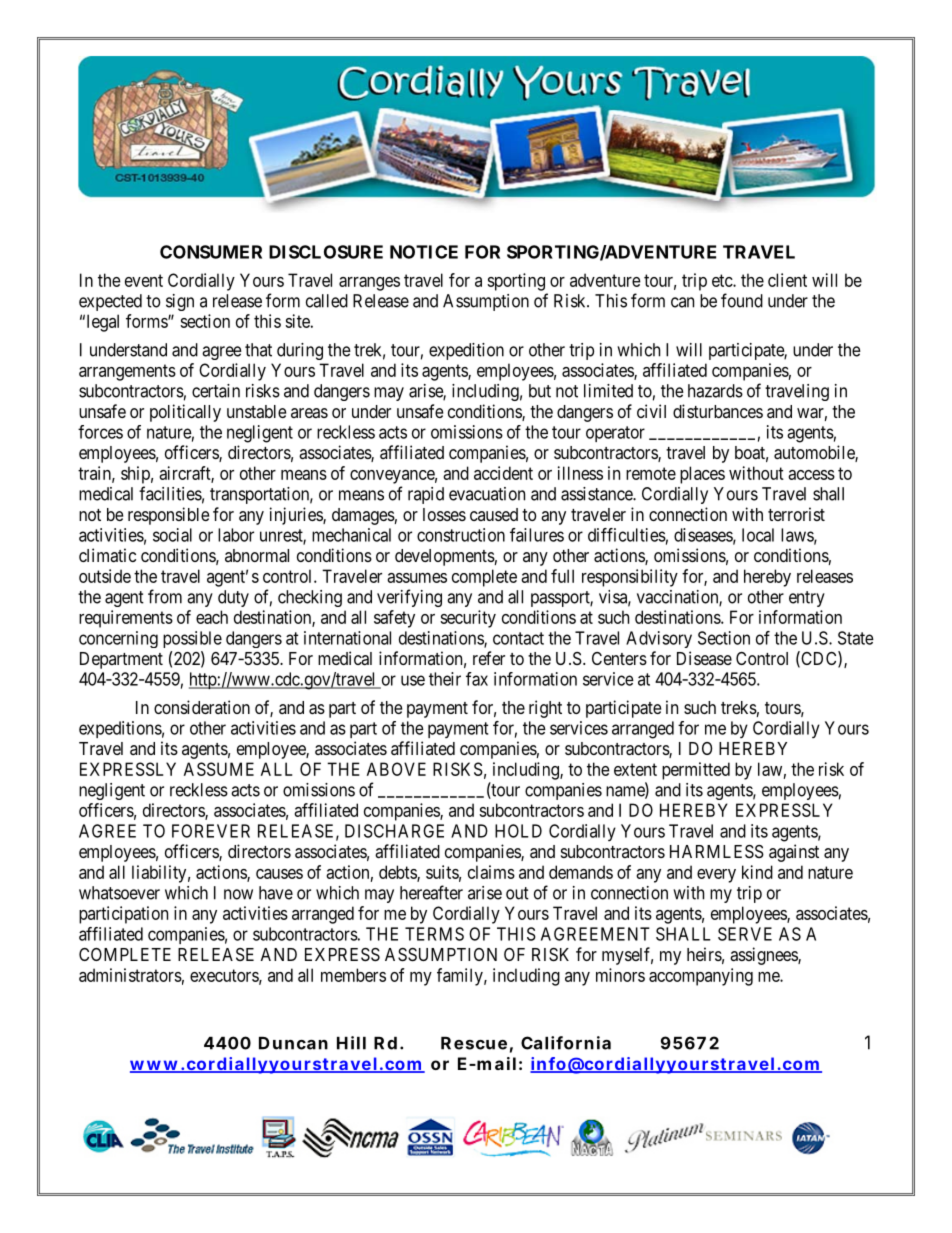 This screenshot has height=1233, width=952. What do you see at coordinates (130, 975) in the screenshot?
I see `administrators` at bounding box center [130, 975].
